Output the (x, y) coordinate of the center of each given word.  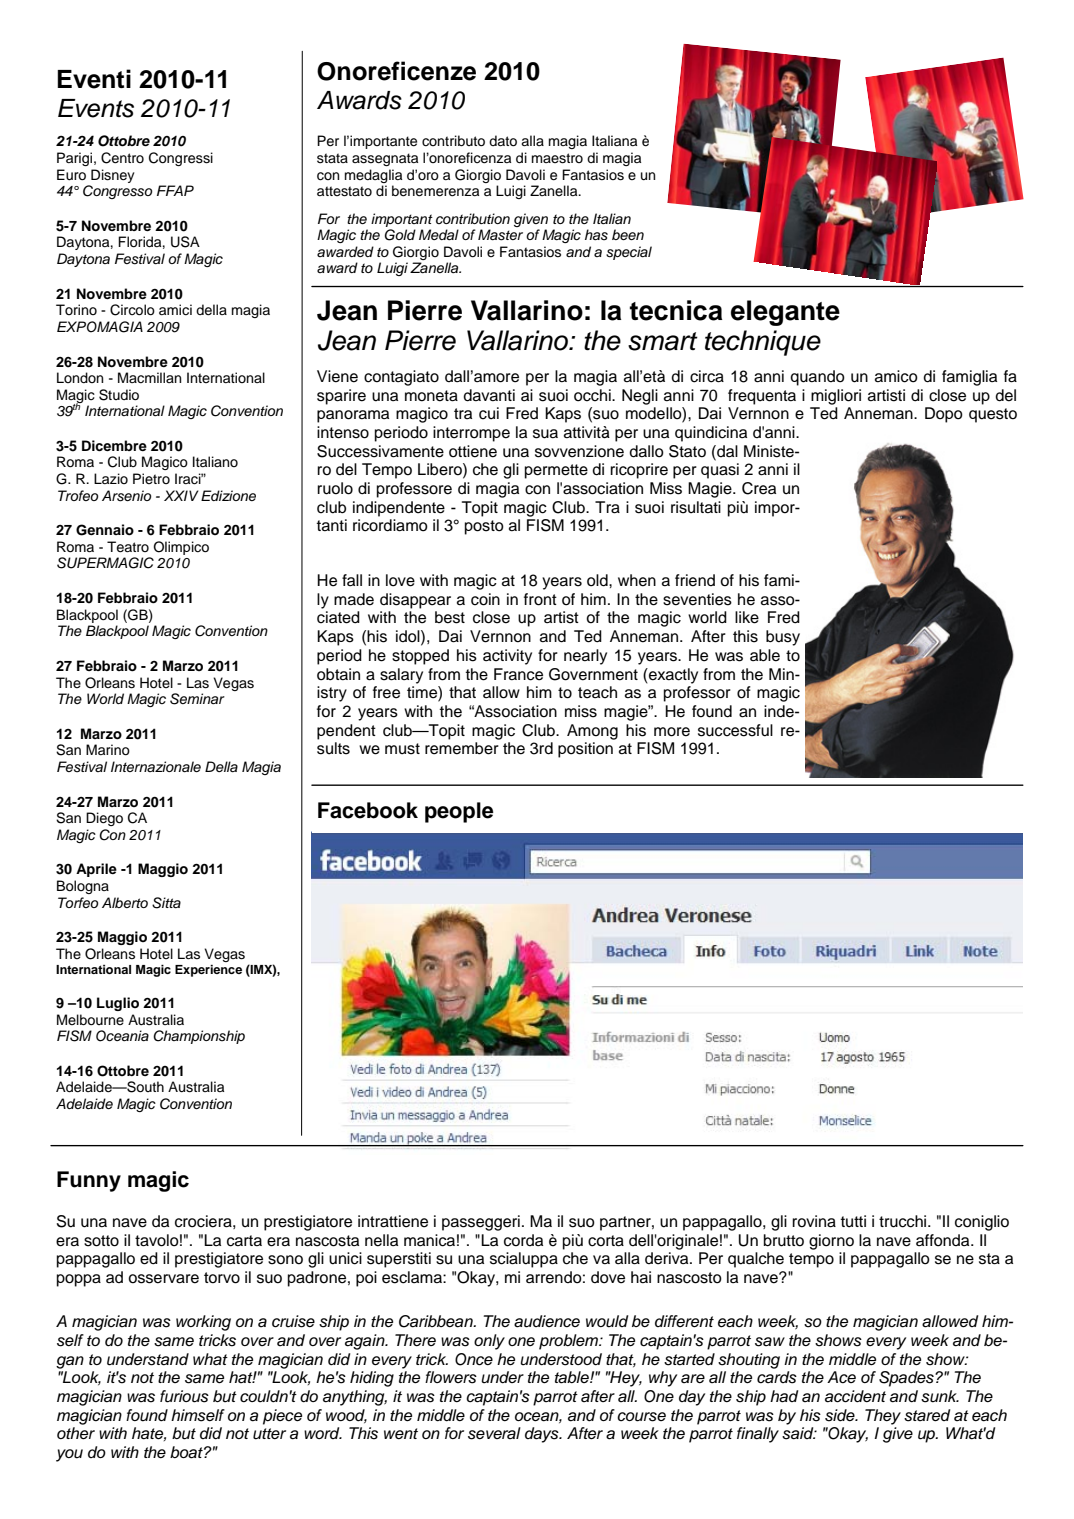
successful (735, 730)
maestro (557, 158)
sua (545, 434)
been (628, 234)
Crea (759, 488)
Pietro (151, 478)
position (585, 750)
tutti (853, 1221)
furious (184, 1396)
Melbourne (90, 1020)
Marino (108, 750)
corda (523, 1240)
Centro (122, 158)
